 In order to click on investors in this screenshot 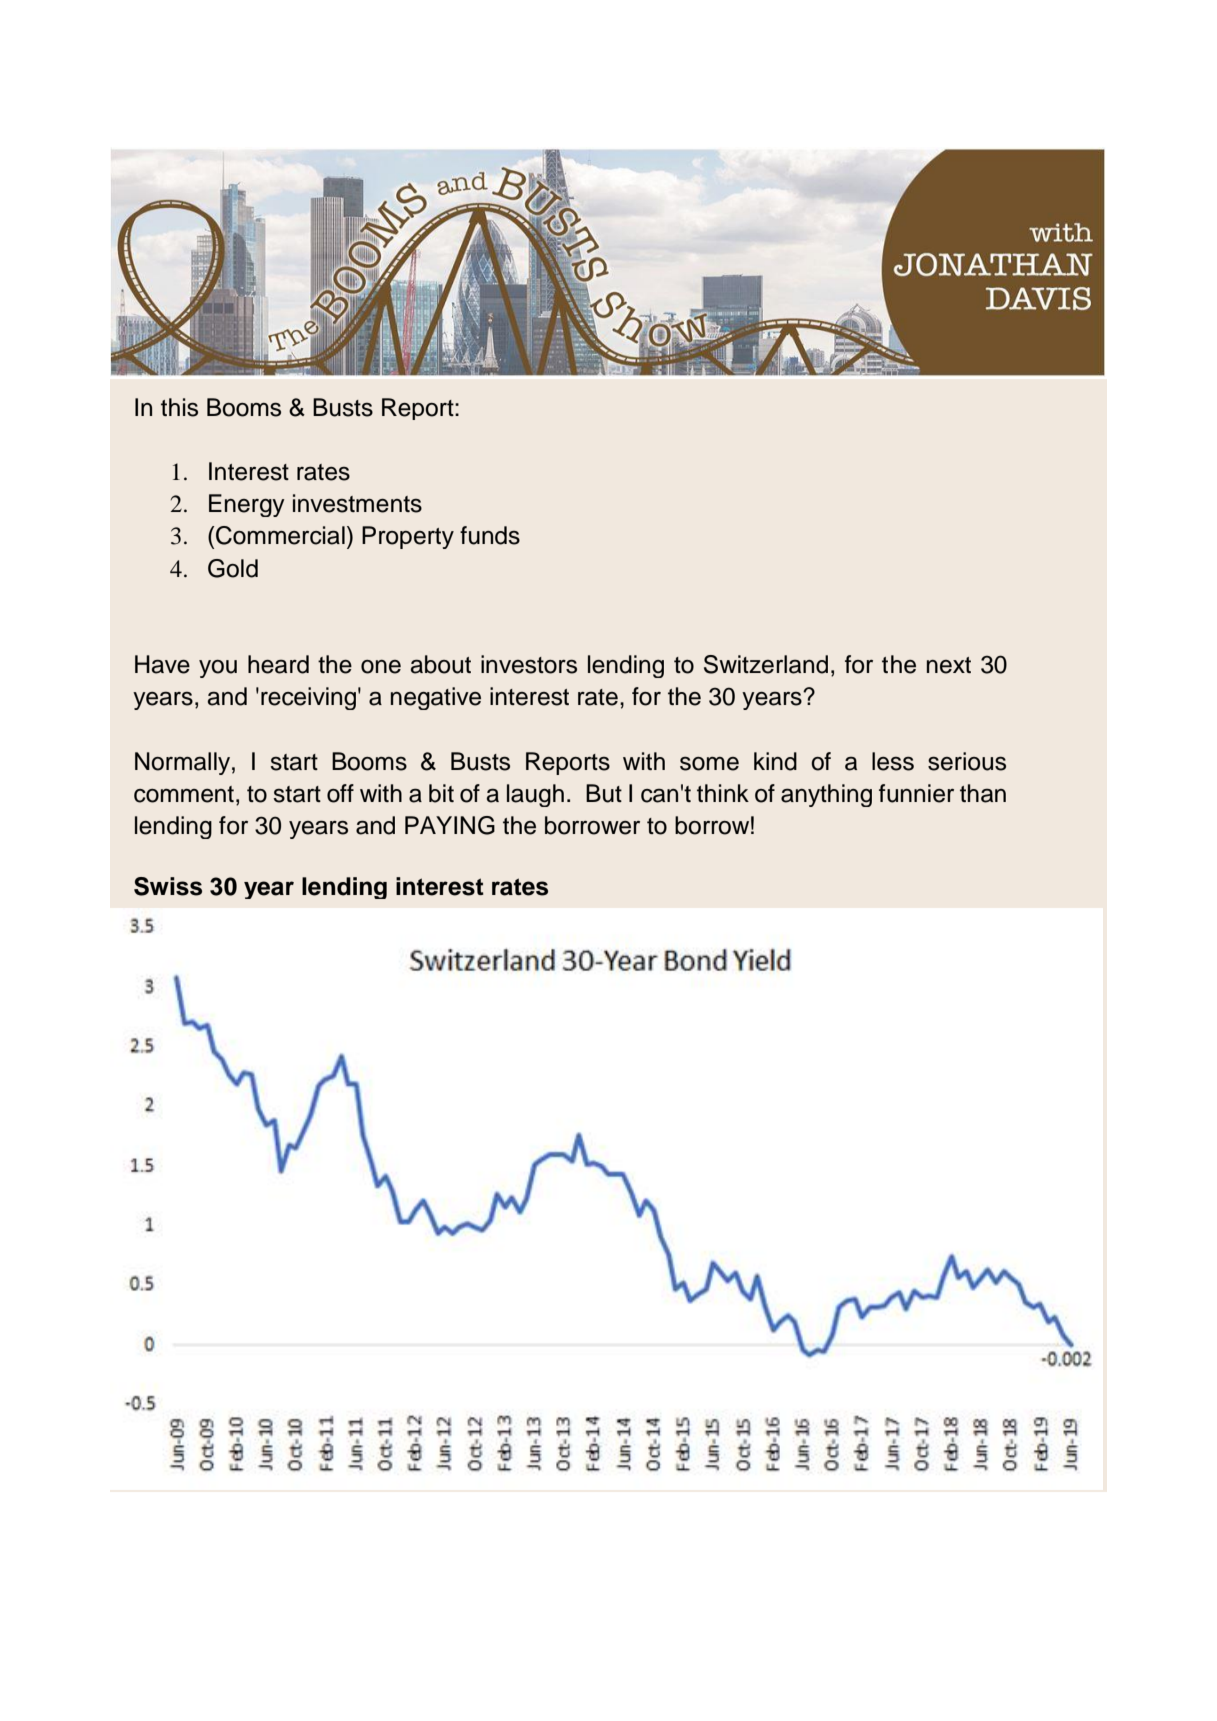, I will do `click(529, 664)`.
